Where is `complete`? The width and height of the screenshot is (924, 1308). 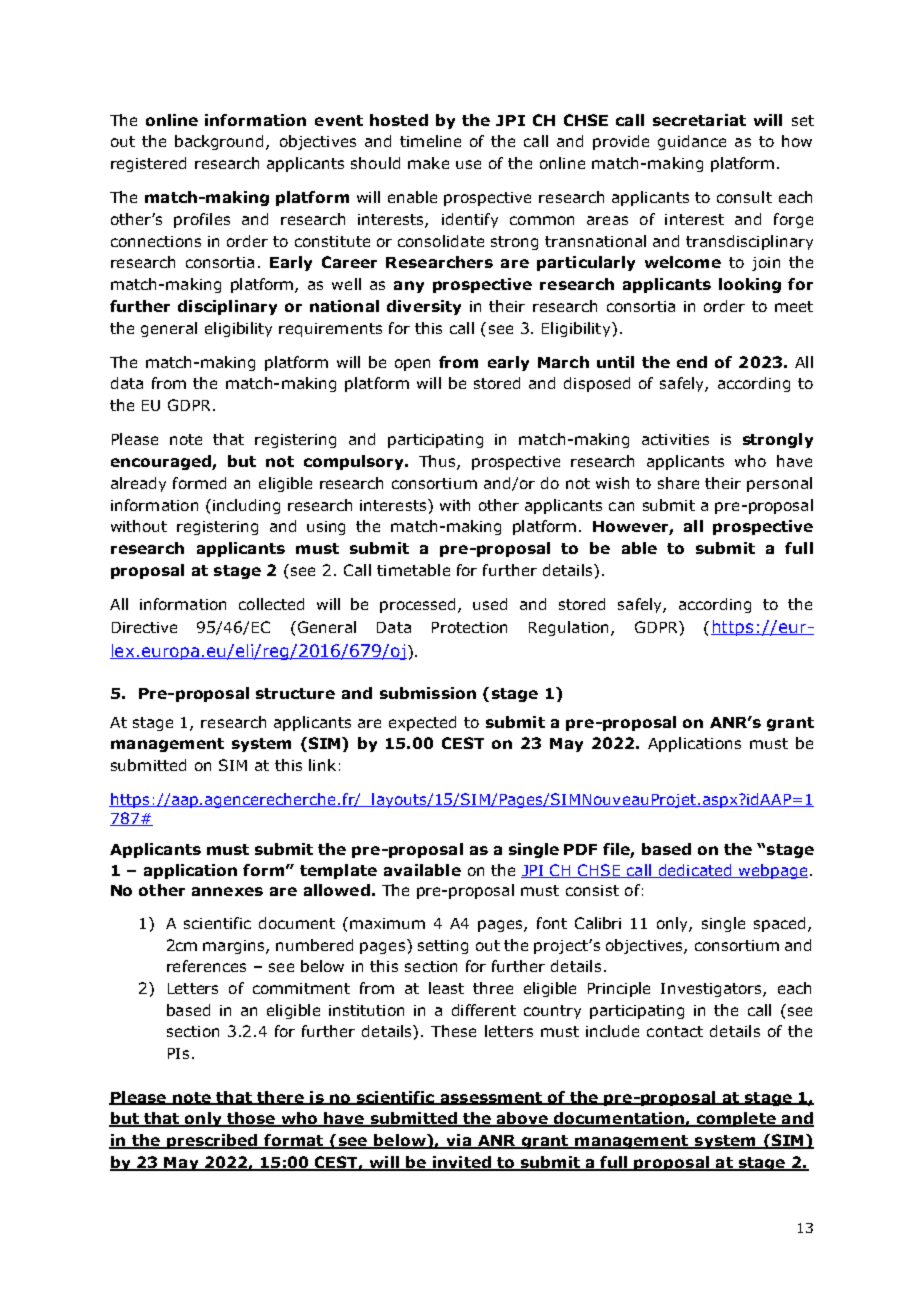 complete is located at coordinates (736, 1119).
